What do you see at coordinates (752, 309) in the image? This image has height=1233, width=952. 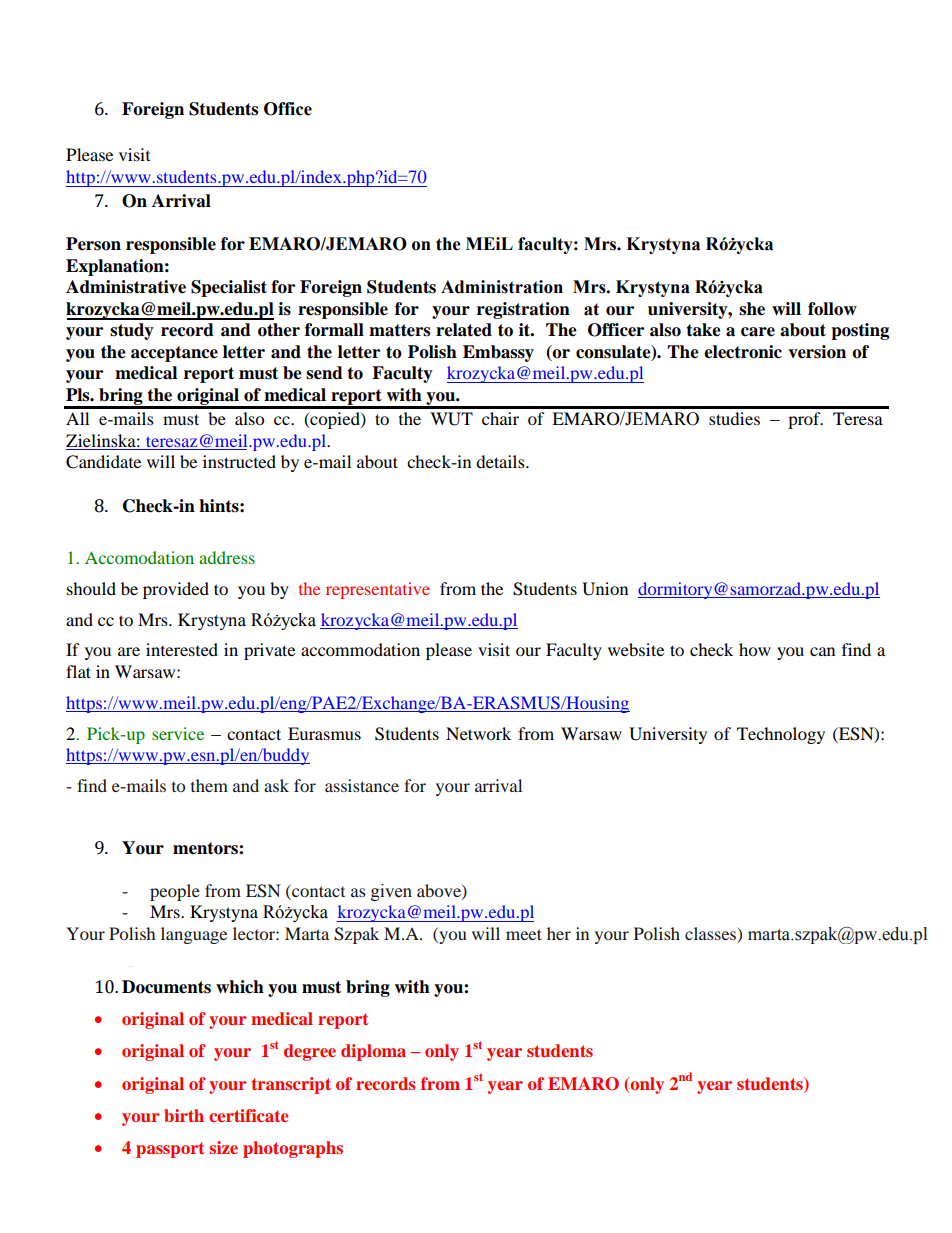 I see `she` at bounding box center [752, 309].
